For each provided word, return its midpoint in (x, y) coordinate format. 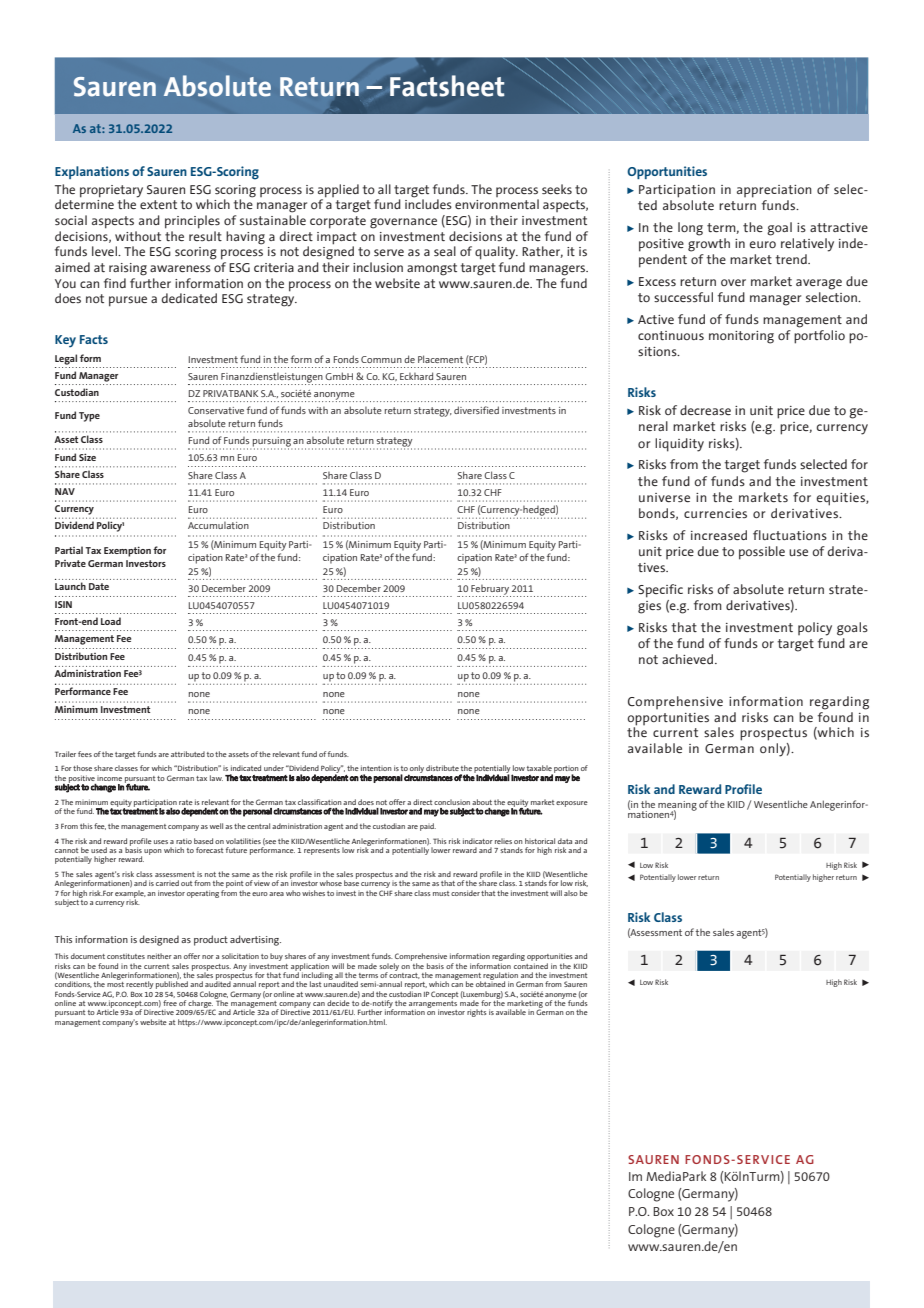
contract (404, 974)
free (170, 1003)
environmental (497, 204)
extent (158, 204)
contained (531, 964)
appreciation (774, 191)
